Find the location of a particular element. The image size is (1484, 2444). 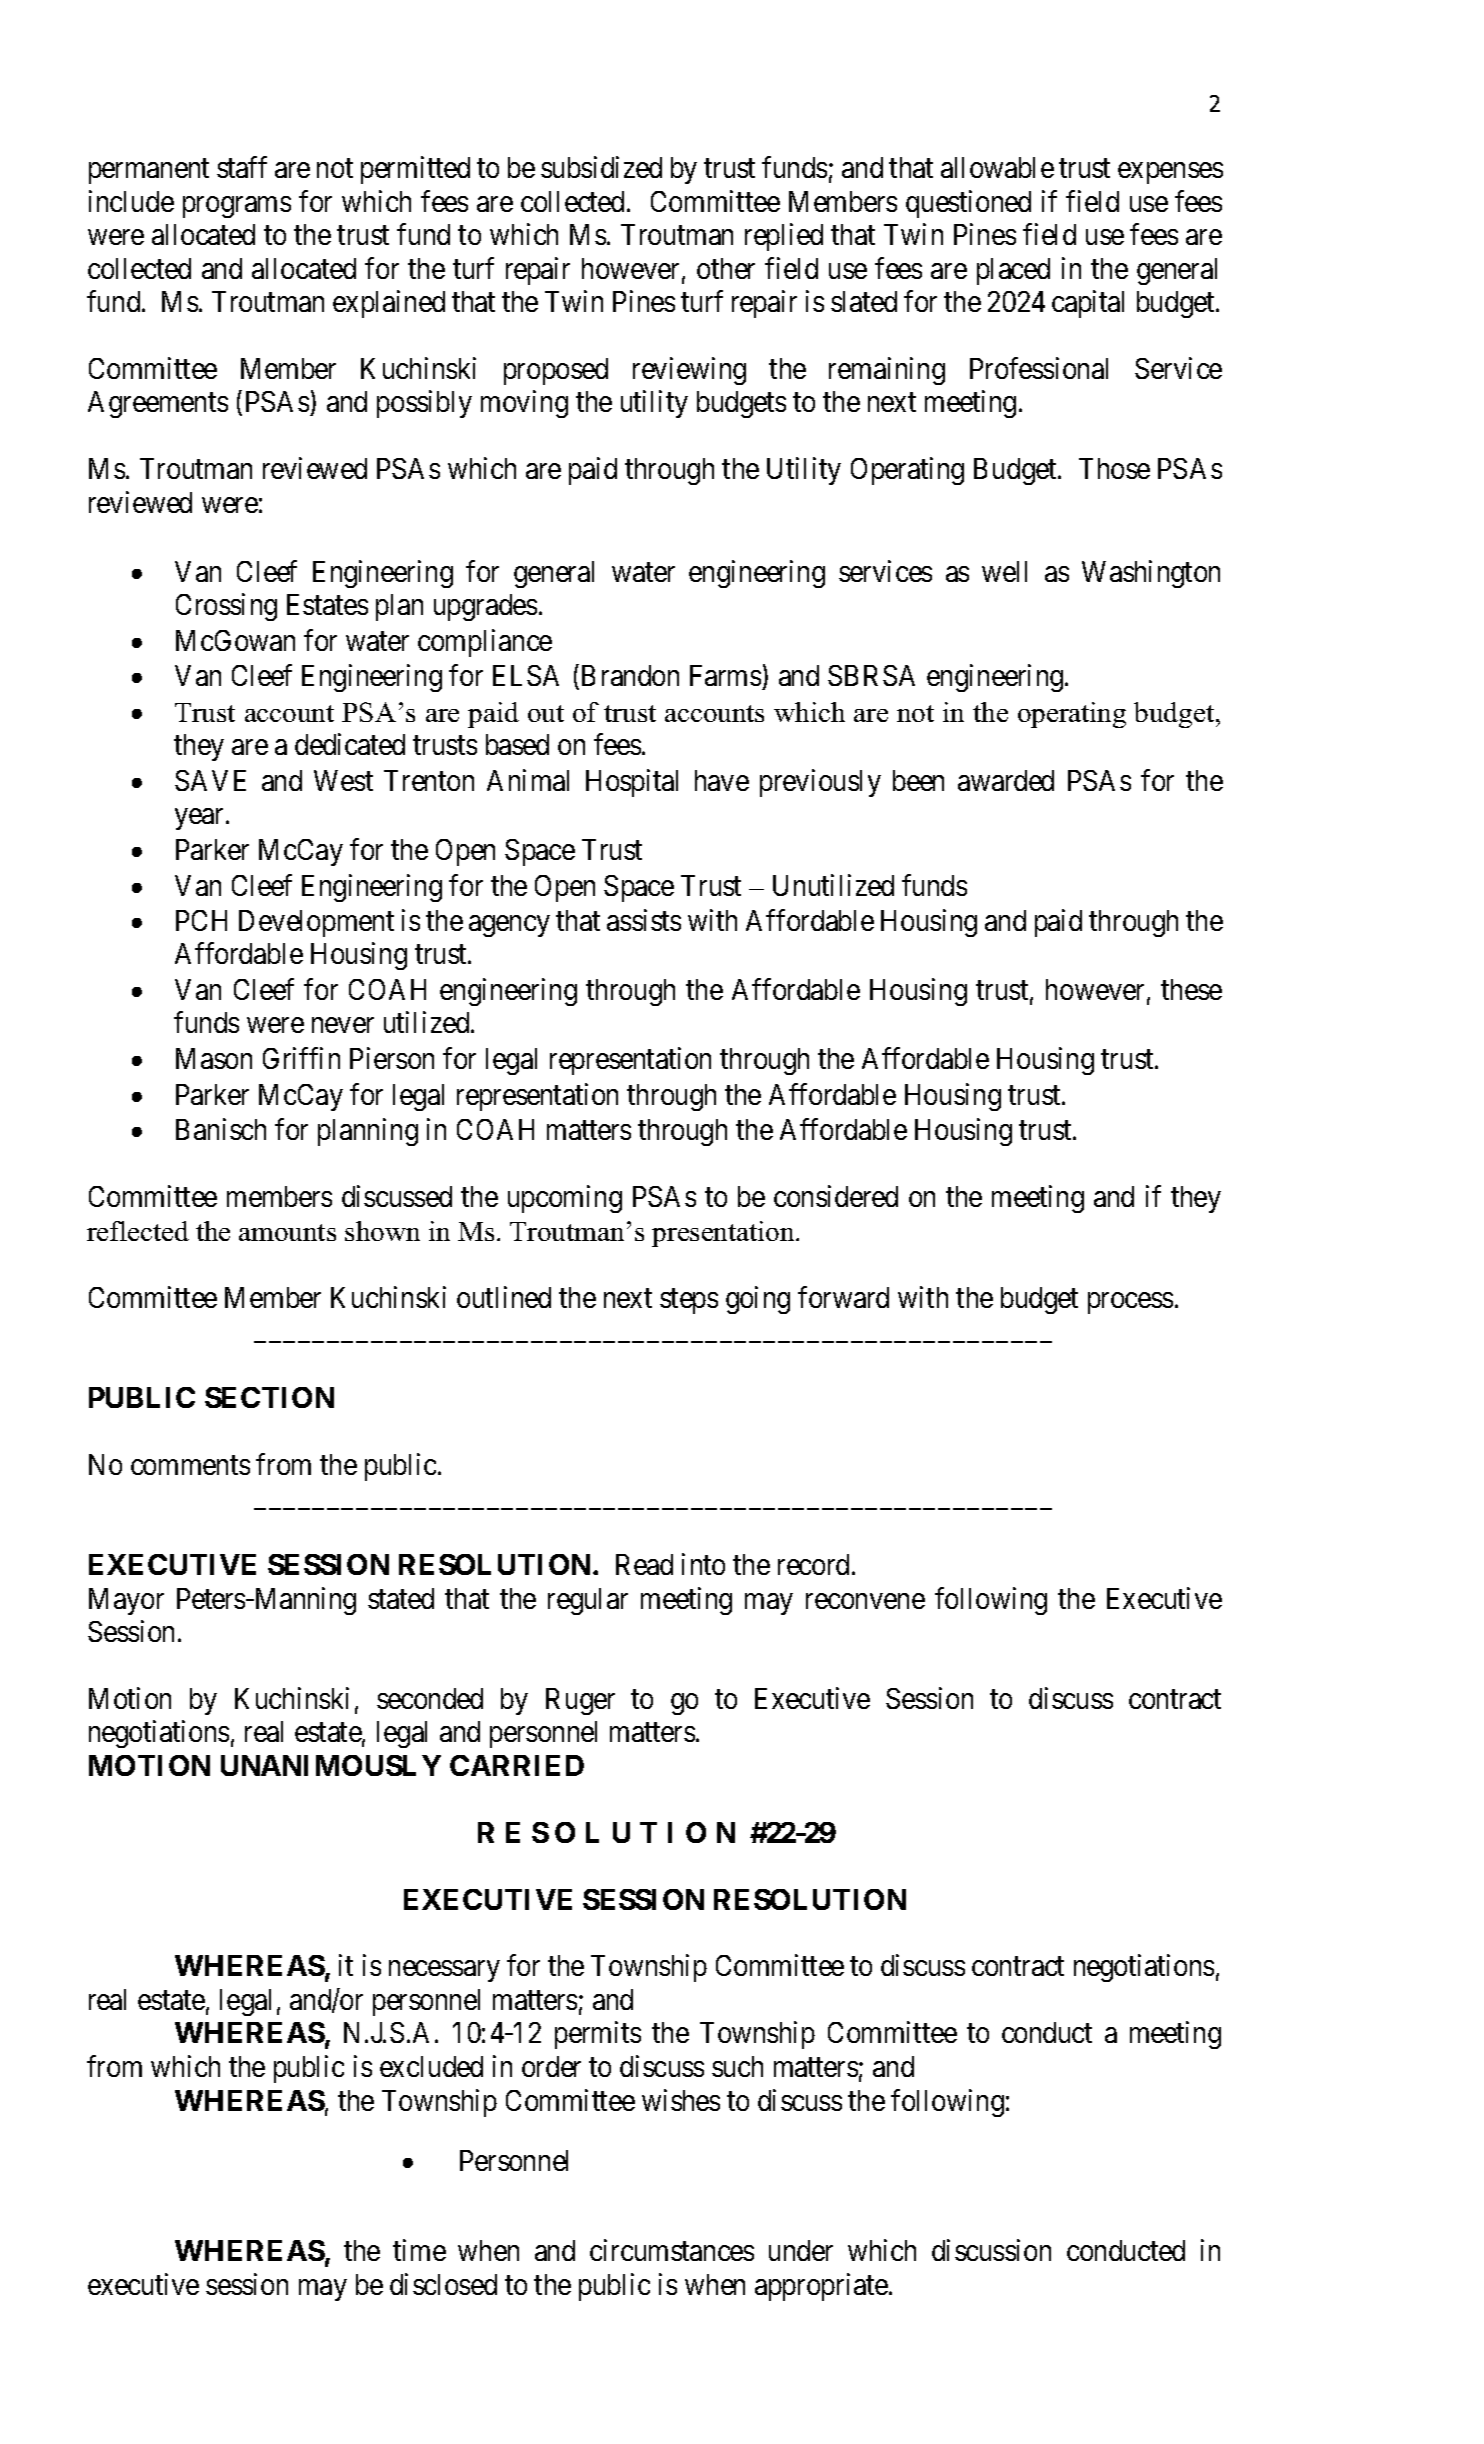

steps is located at coordinates (689, 1301).
